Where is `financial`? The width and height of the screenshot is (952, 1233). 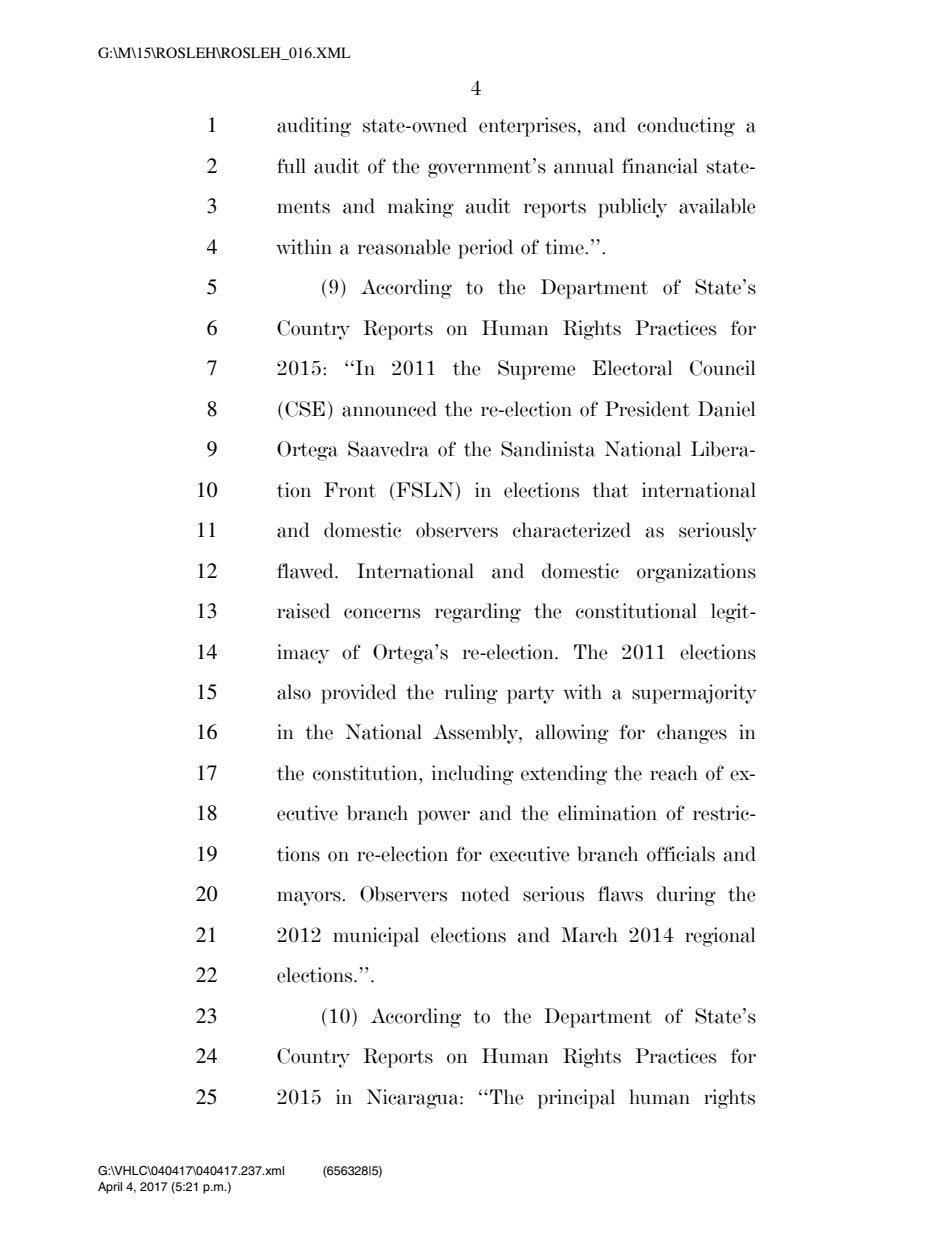
financial is located at coordinates (660, 166).
